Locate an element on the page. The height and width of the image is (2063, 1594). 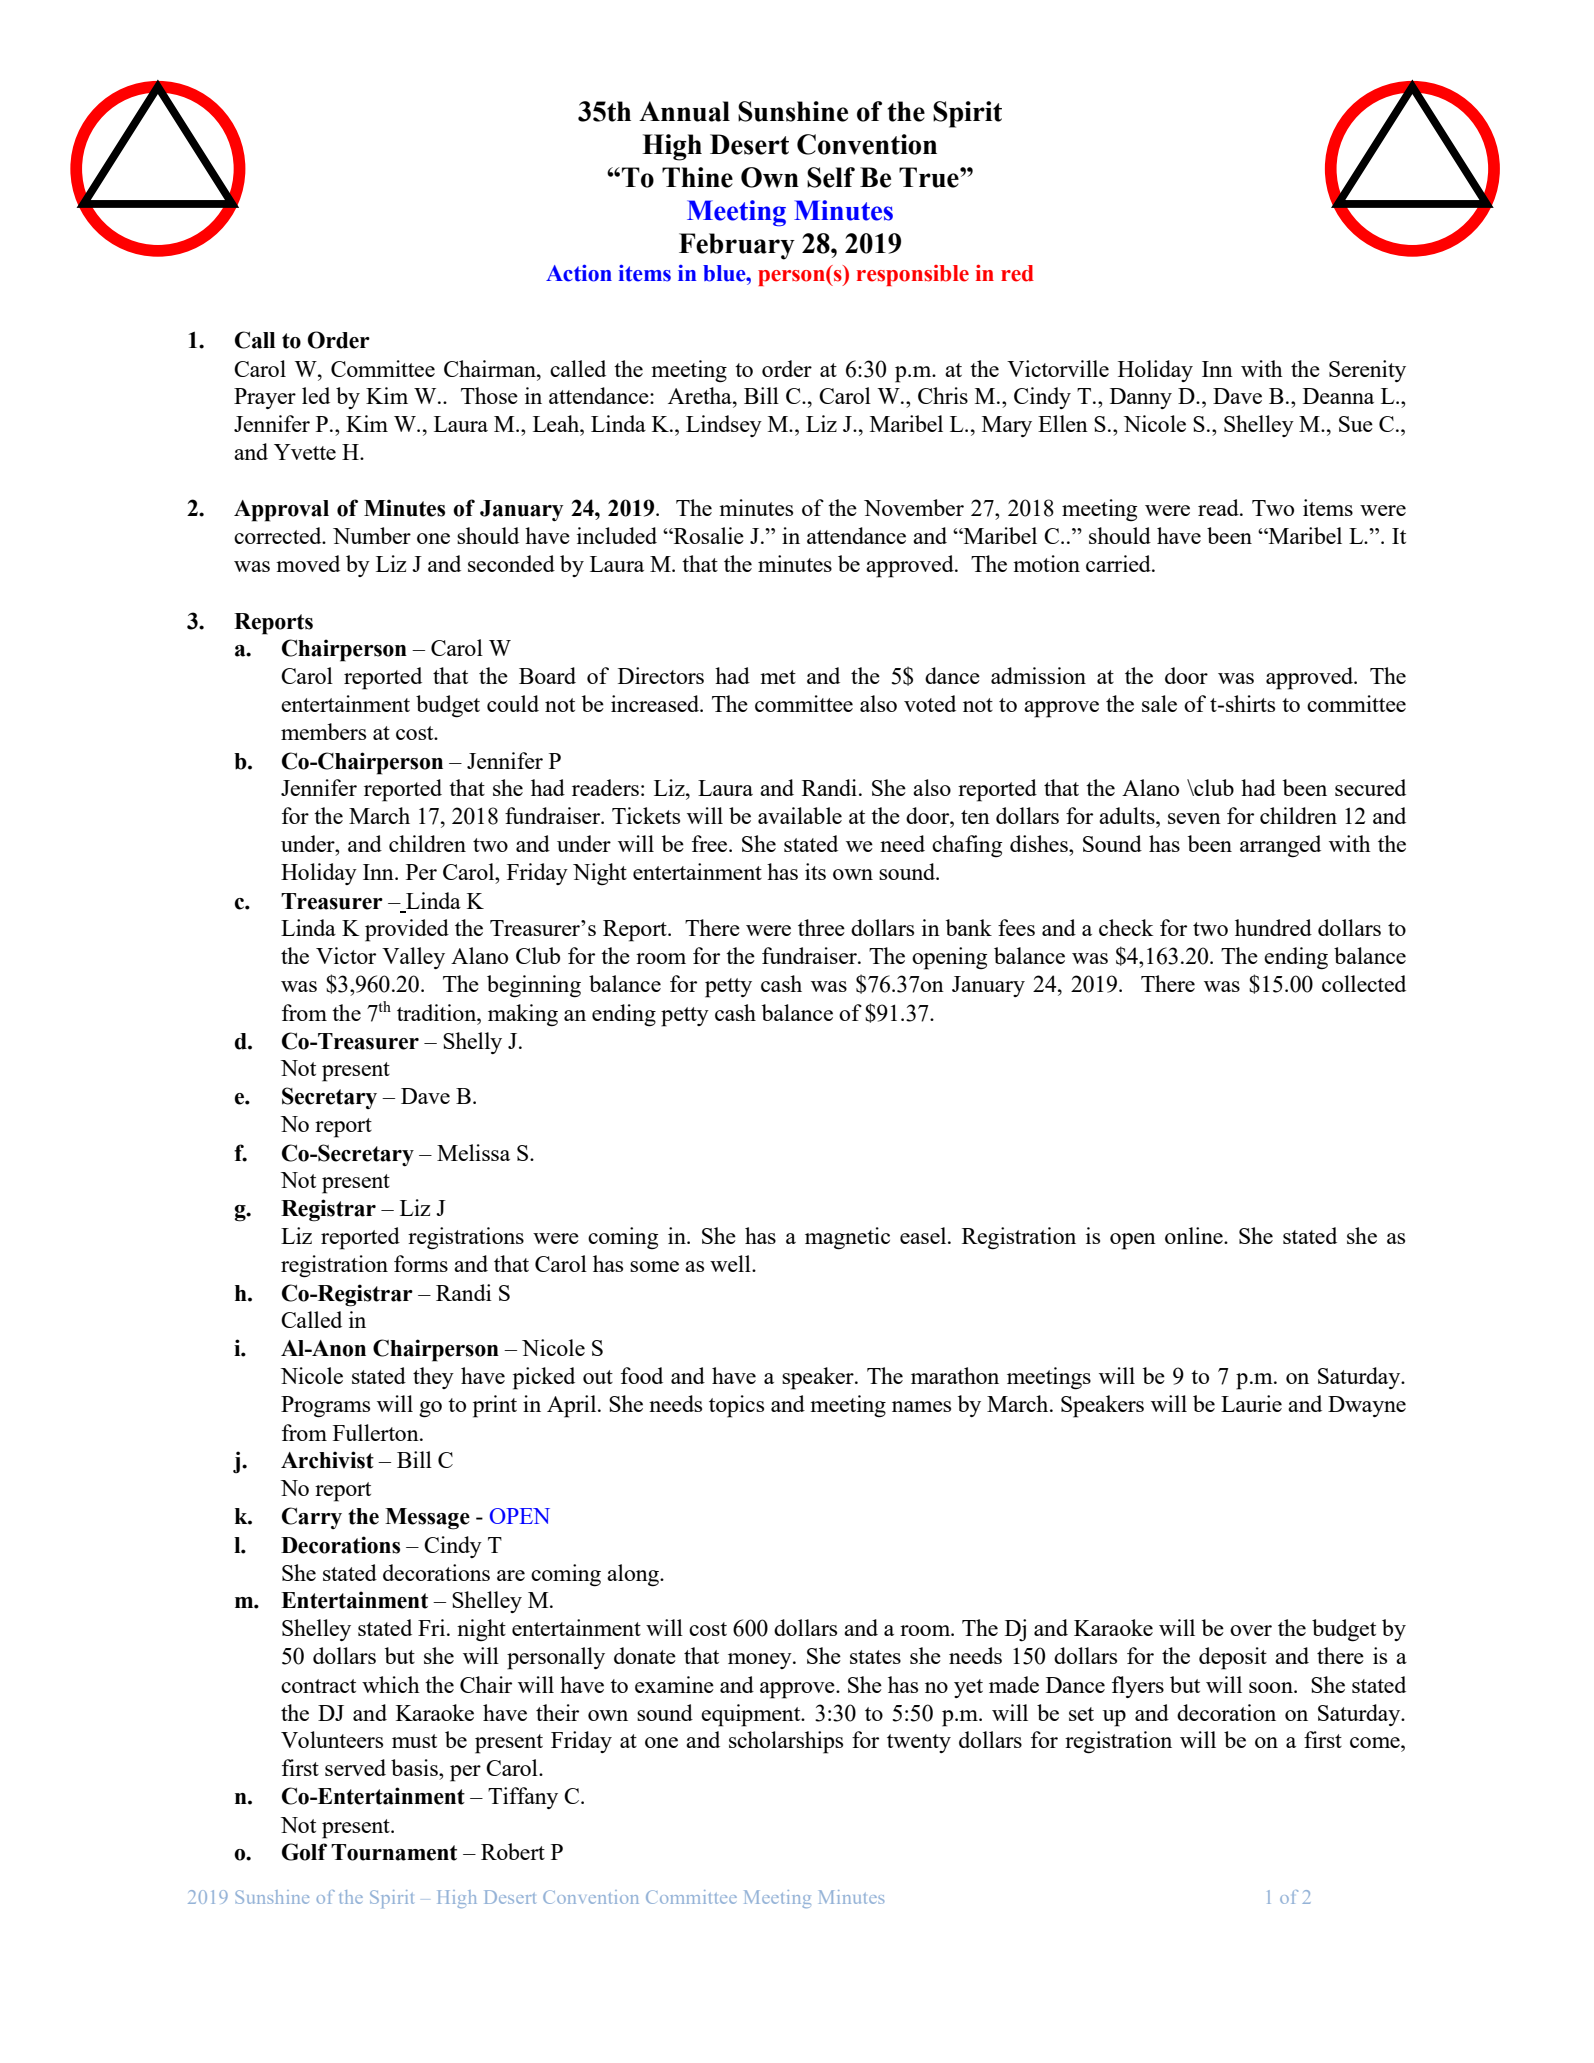
Number is located at coordinates (372, 535).
